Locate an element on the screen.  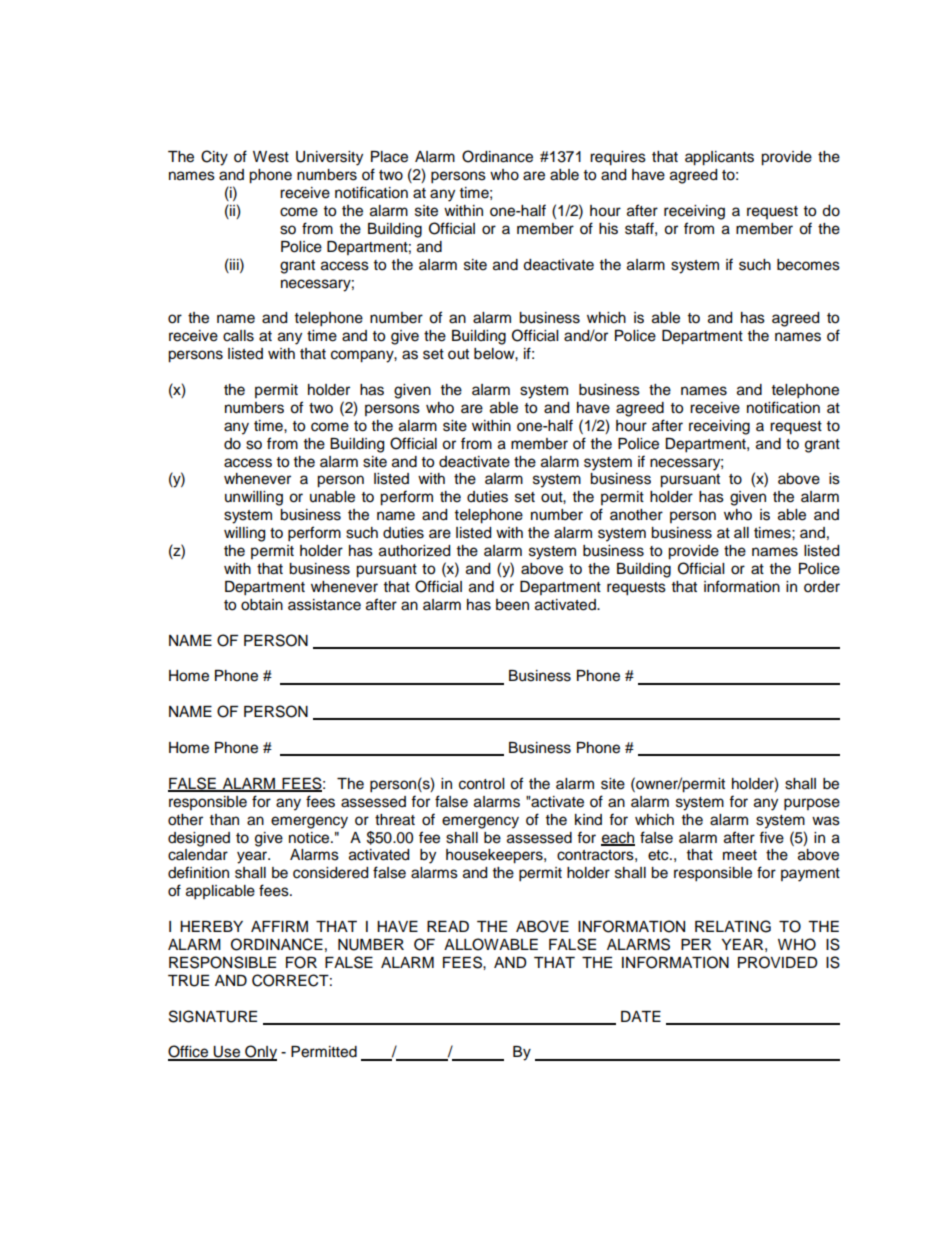
been is located at coordinates (512, 605).
